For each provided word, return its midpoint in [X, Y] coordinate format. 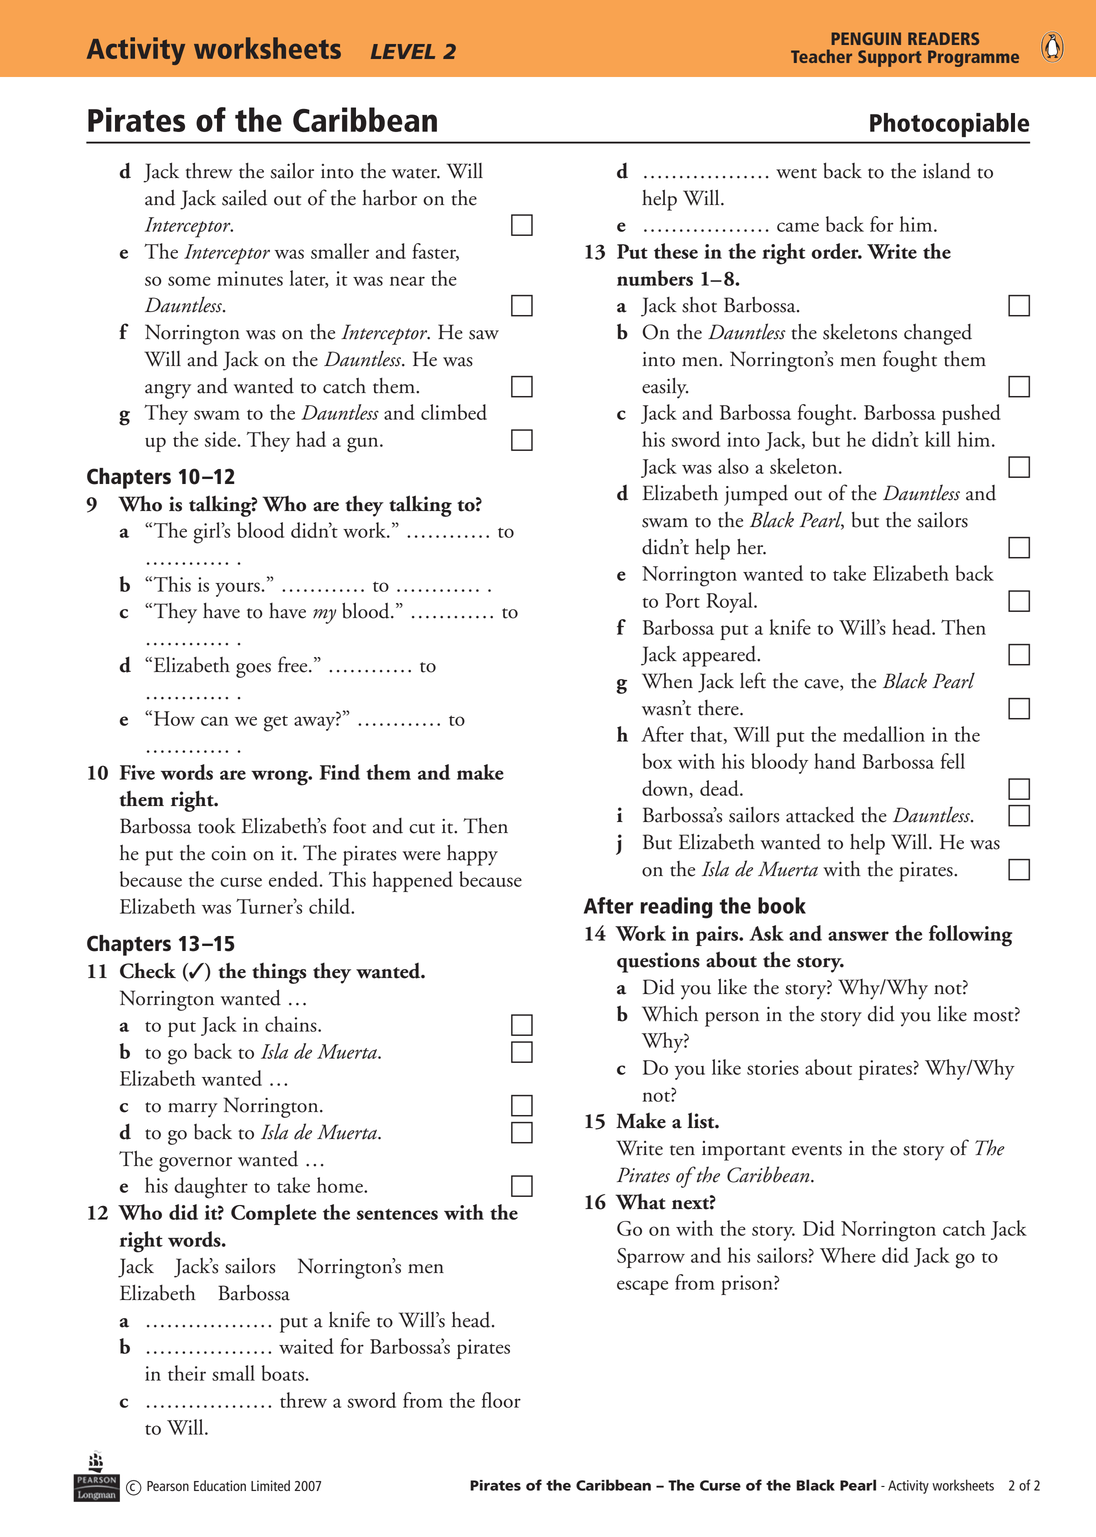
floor [501, 1400]
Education [220, 1485]
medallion [884, 734]
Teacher [821, 56]
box [657, 761]
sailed [244, 198]
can [215, 721]
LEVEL [403, 51]
